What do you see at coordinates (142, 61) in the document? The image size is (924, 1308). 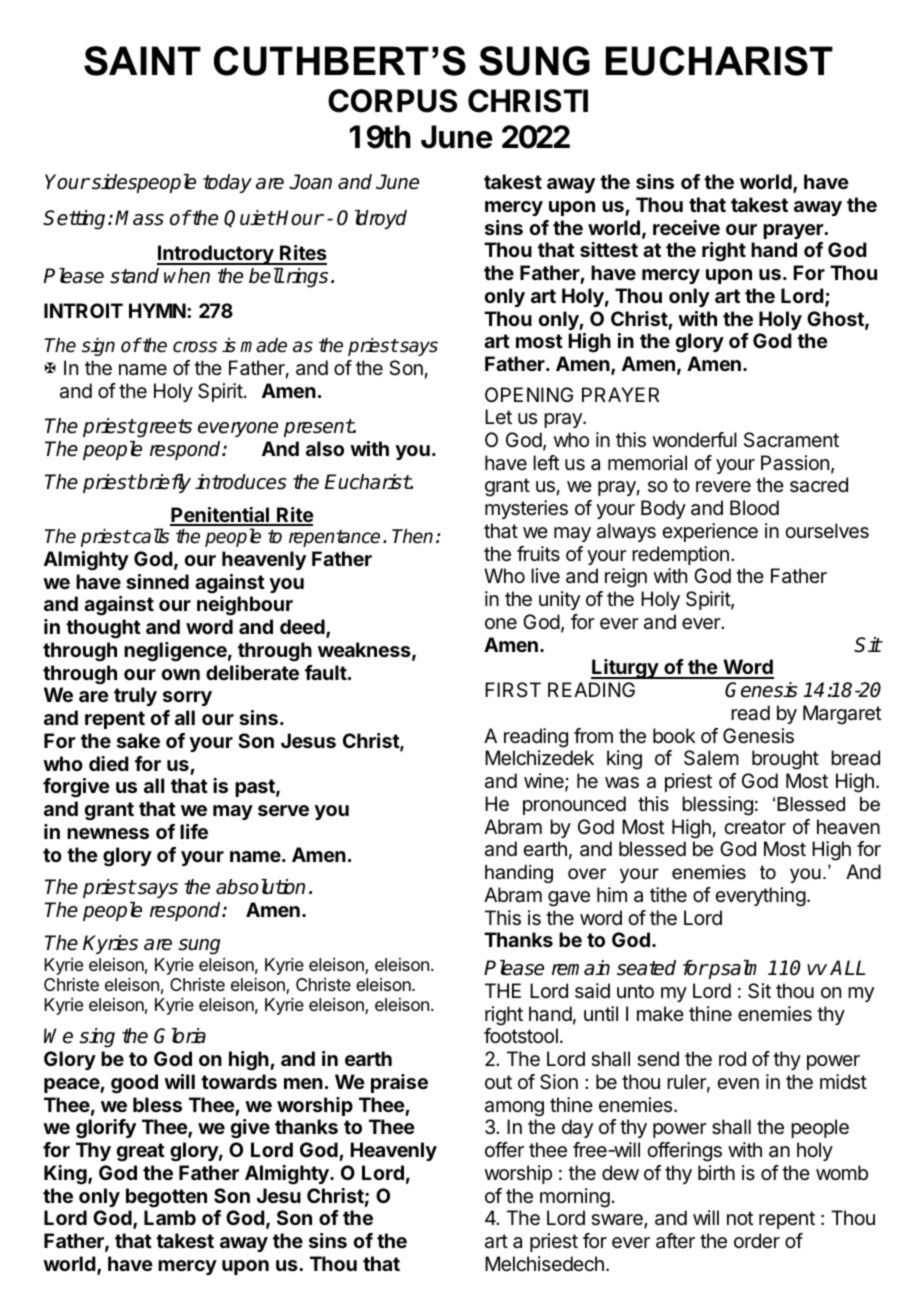 I see `SAINT` at bounding box center [142, 61].
